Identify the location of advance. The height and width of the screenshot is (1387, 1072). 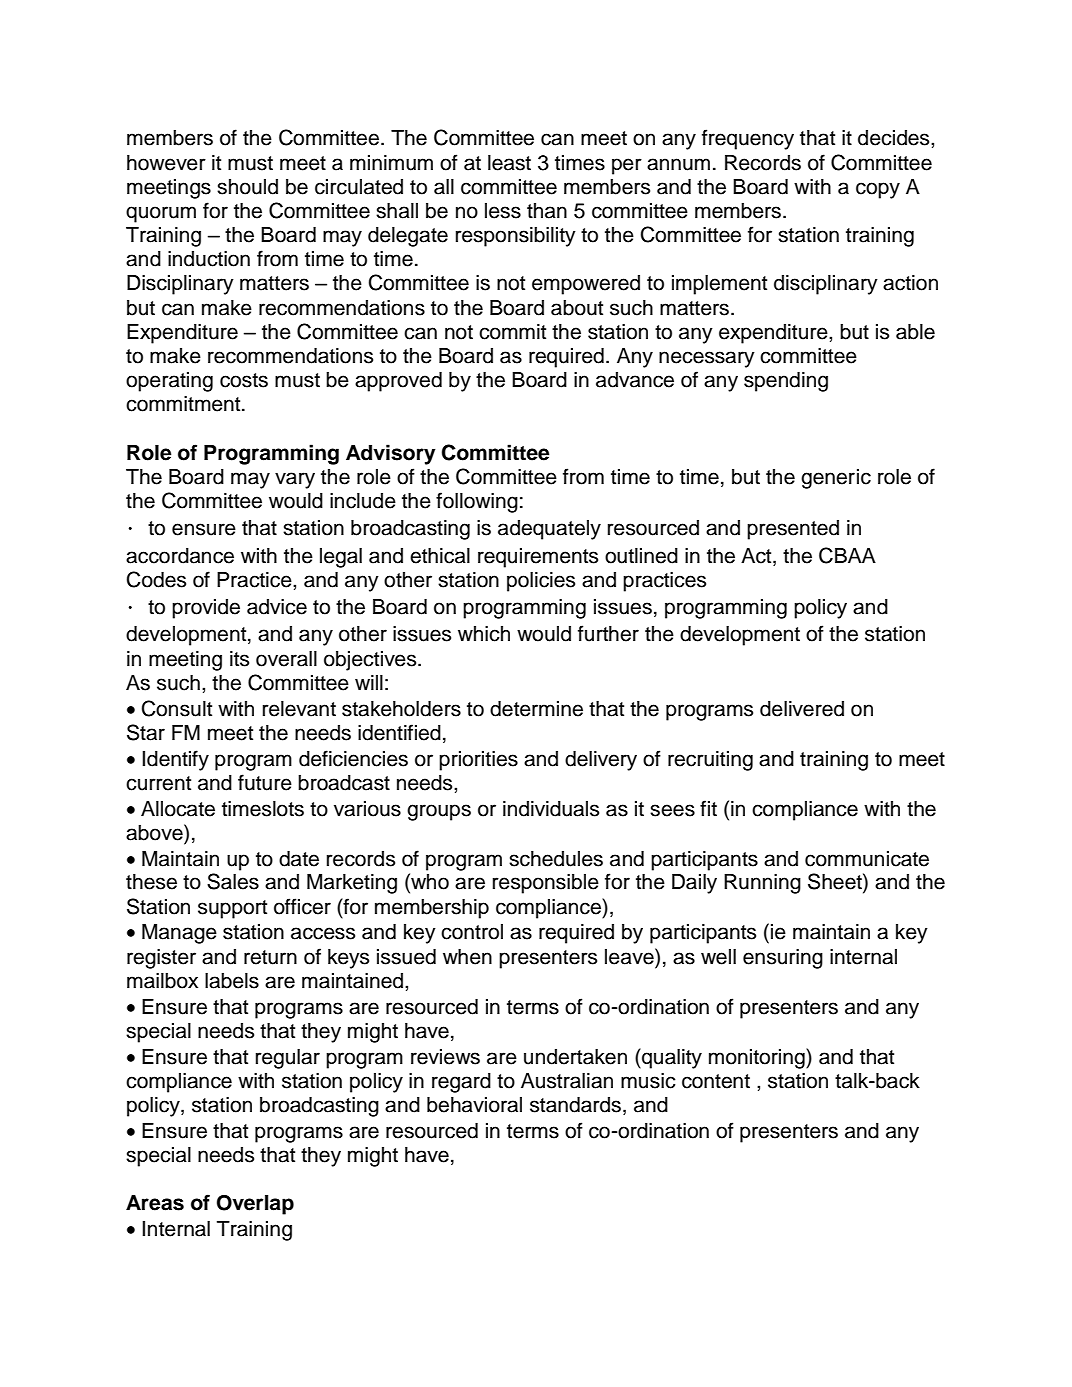
(635, 380).
